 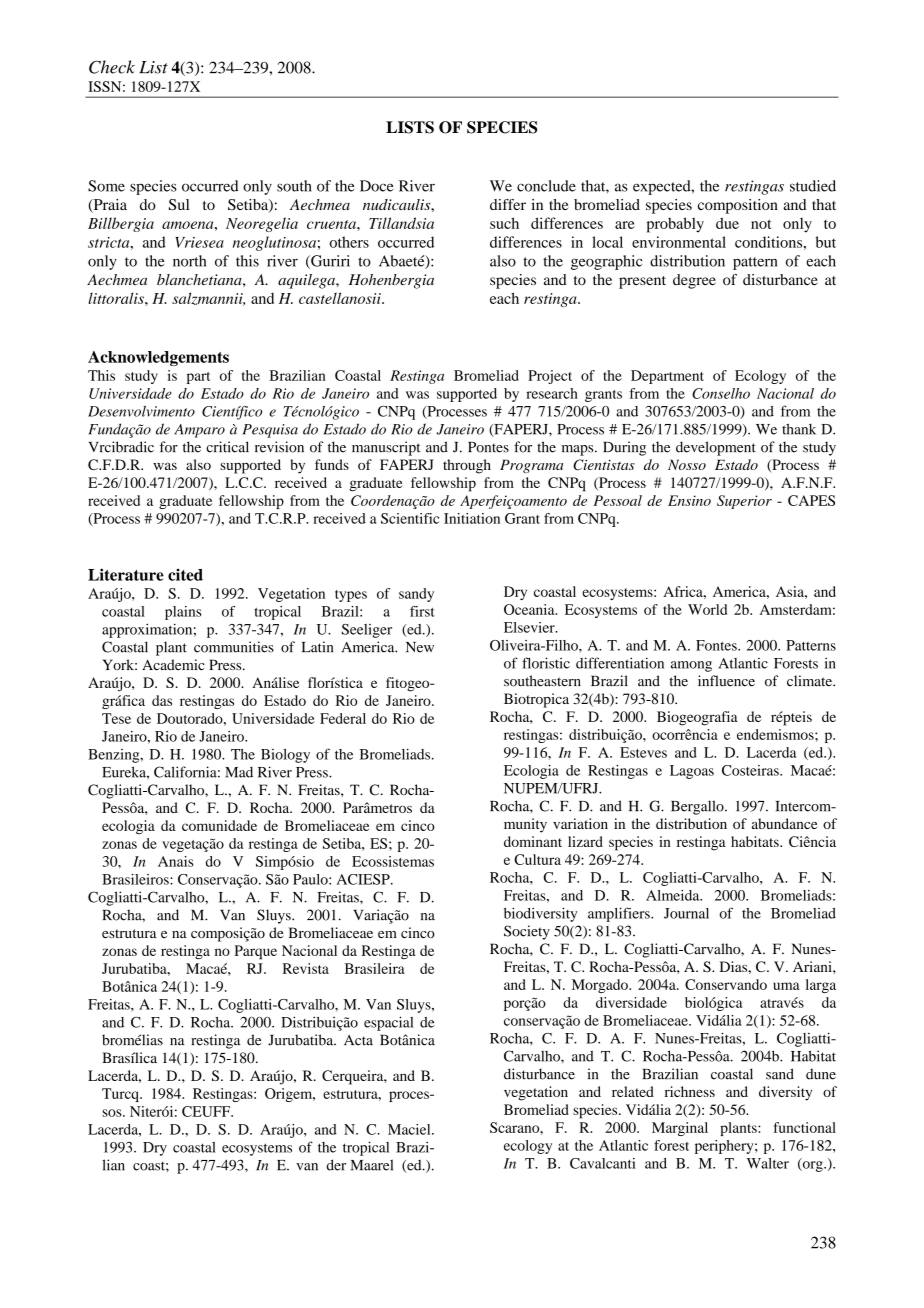 What do you see at coordinates (674, 895) in the screenshot?
I see `Almeida` at bounding box center [674, 895].
